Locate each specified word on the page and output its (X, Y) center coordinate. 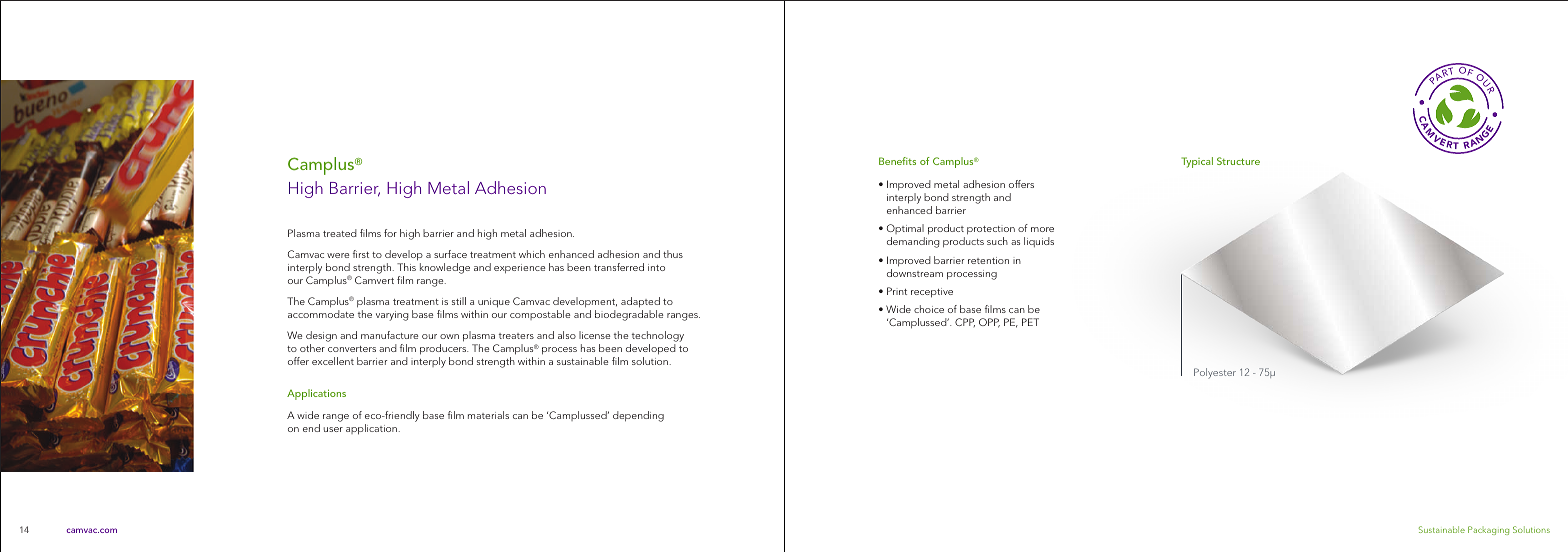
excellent (333, 361)
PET (1030, 322)
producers (444, 351)
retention (988, 260)
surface (450, 254)
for (390, 233)
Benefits (897, 161)
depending (638, 416)
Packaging (1488, 530)
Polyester (1215, 373)
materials (488, 415)
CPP (965, 322)
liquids (1039, 242)
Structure (1238, 161)
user (333, 429)
